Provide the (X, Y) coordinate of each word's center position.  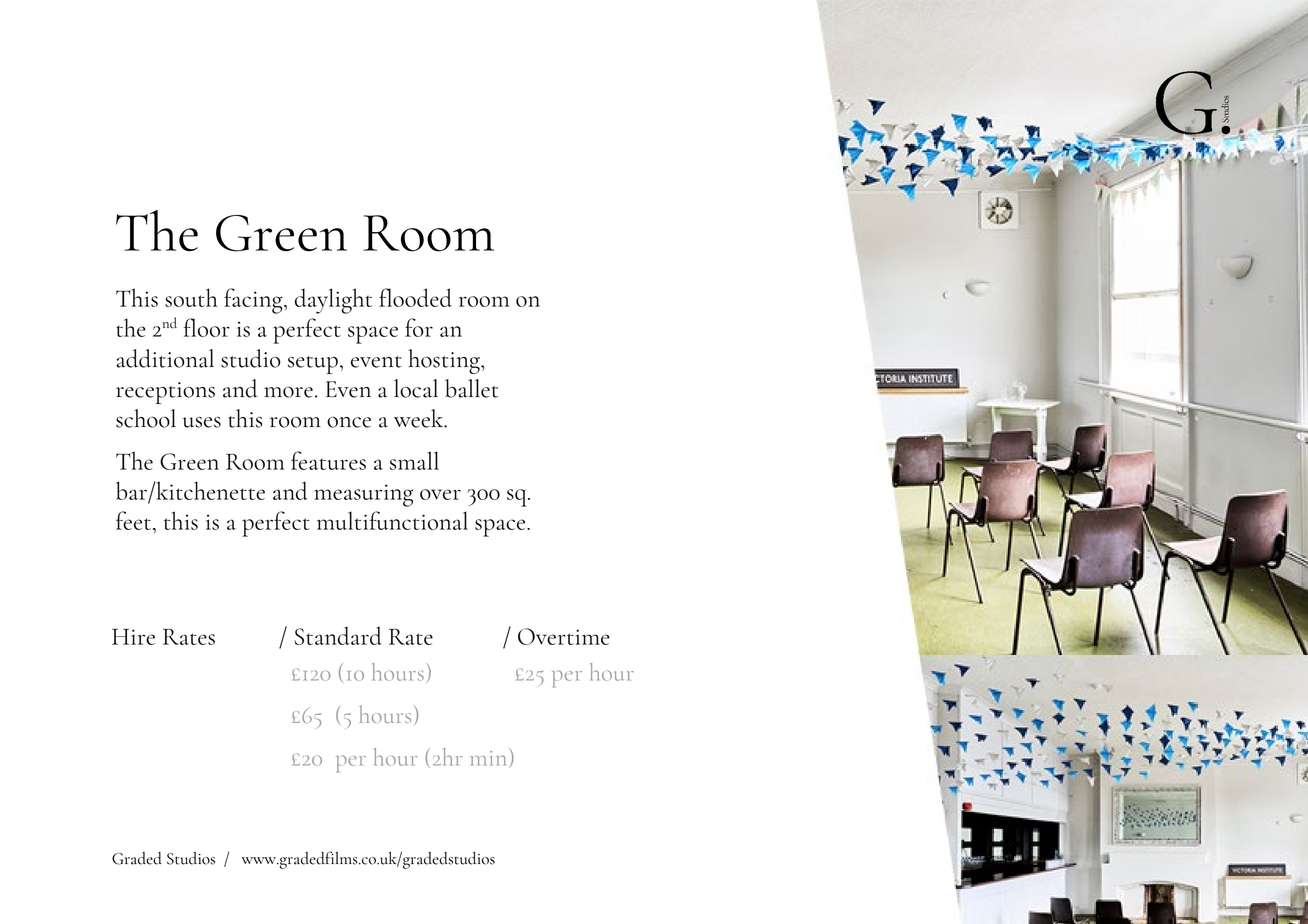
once (349, 422)
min (490, 758)
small (414, 460)
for (419, 327)
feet (135, 520)
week (420, 418)
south (191, 297)
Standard (338, 635)
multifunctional (392, 520)
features (328, 460)
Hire (133, 637)
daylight (333, 301)
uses (202, 422)
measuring (363, 495)
